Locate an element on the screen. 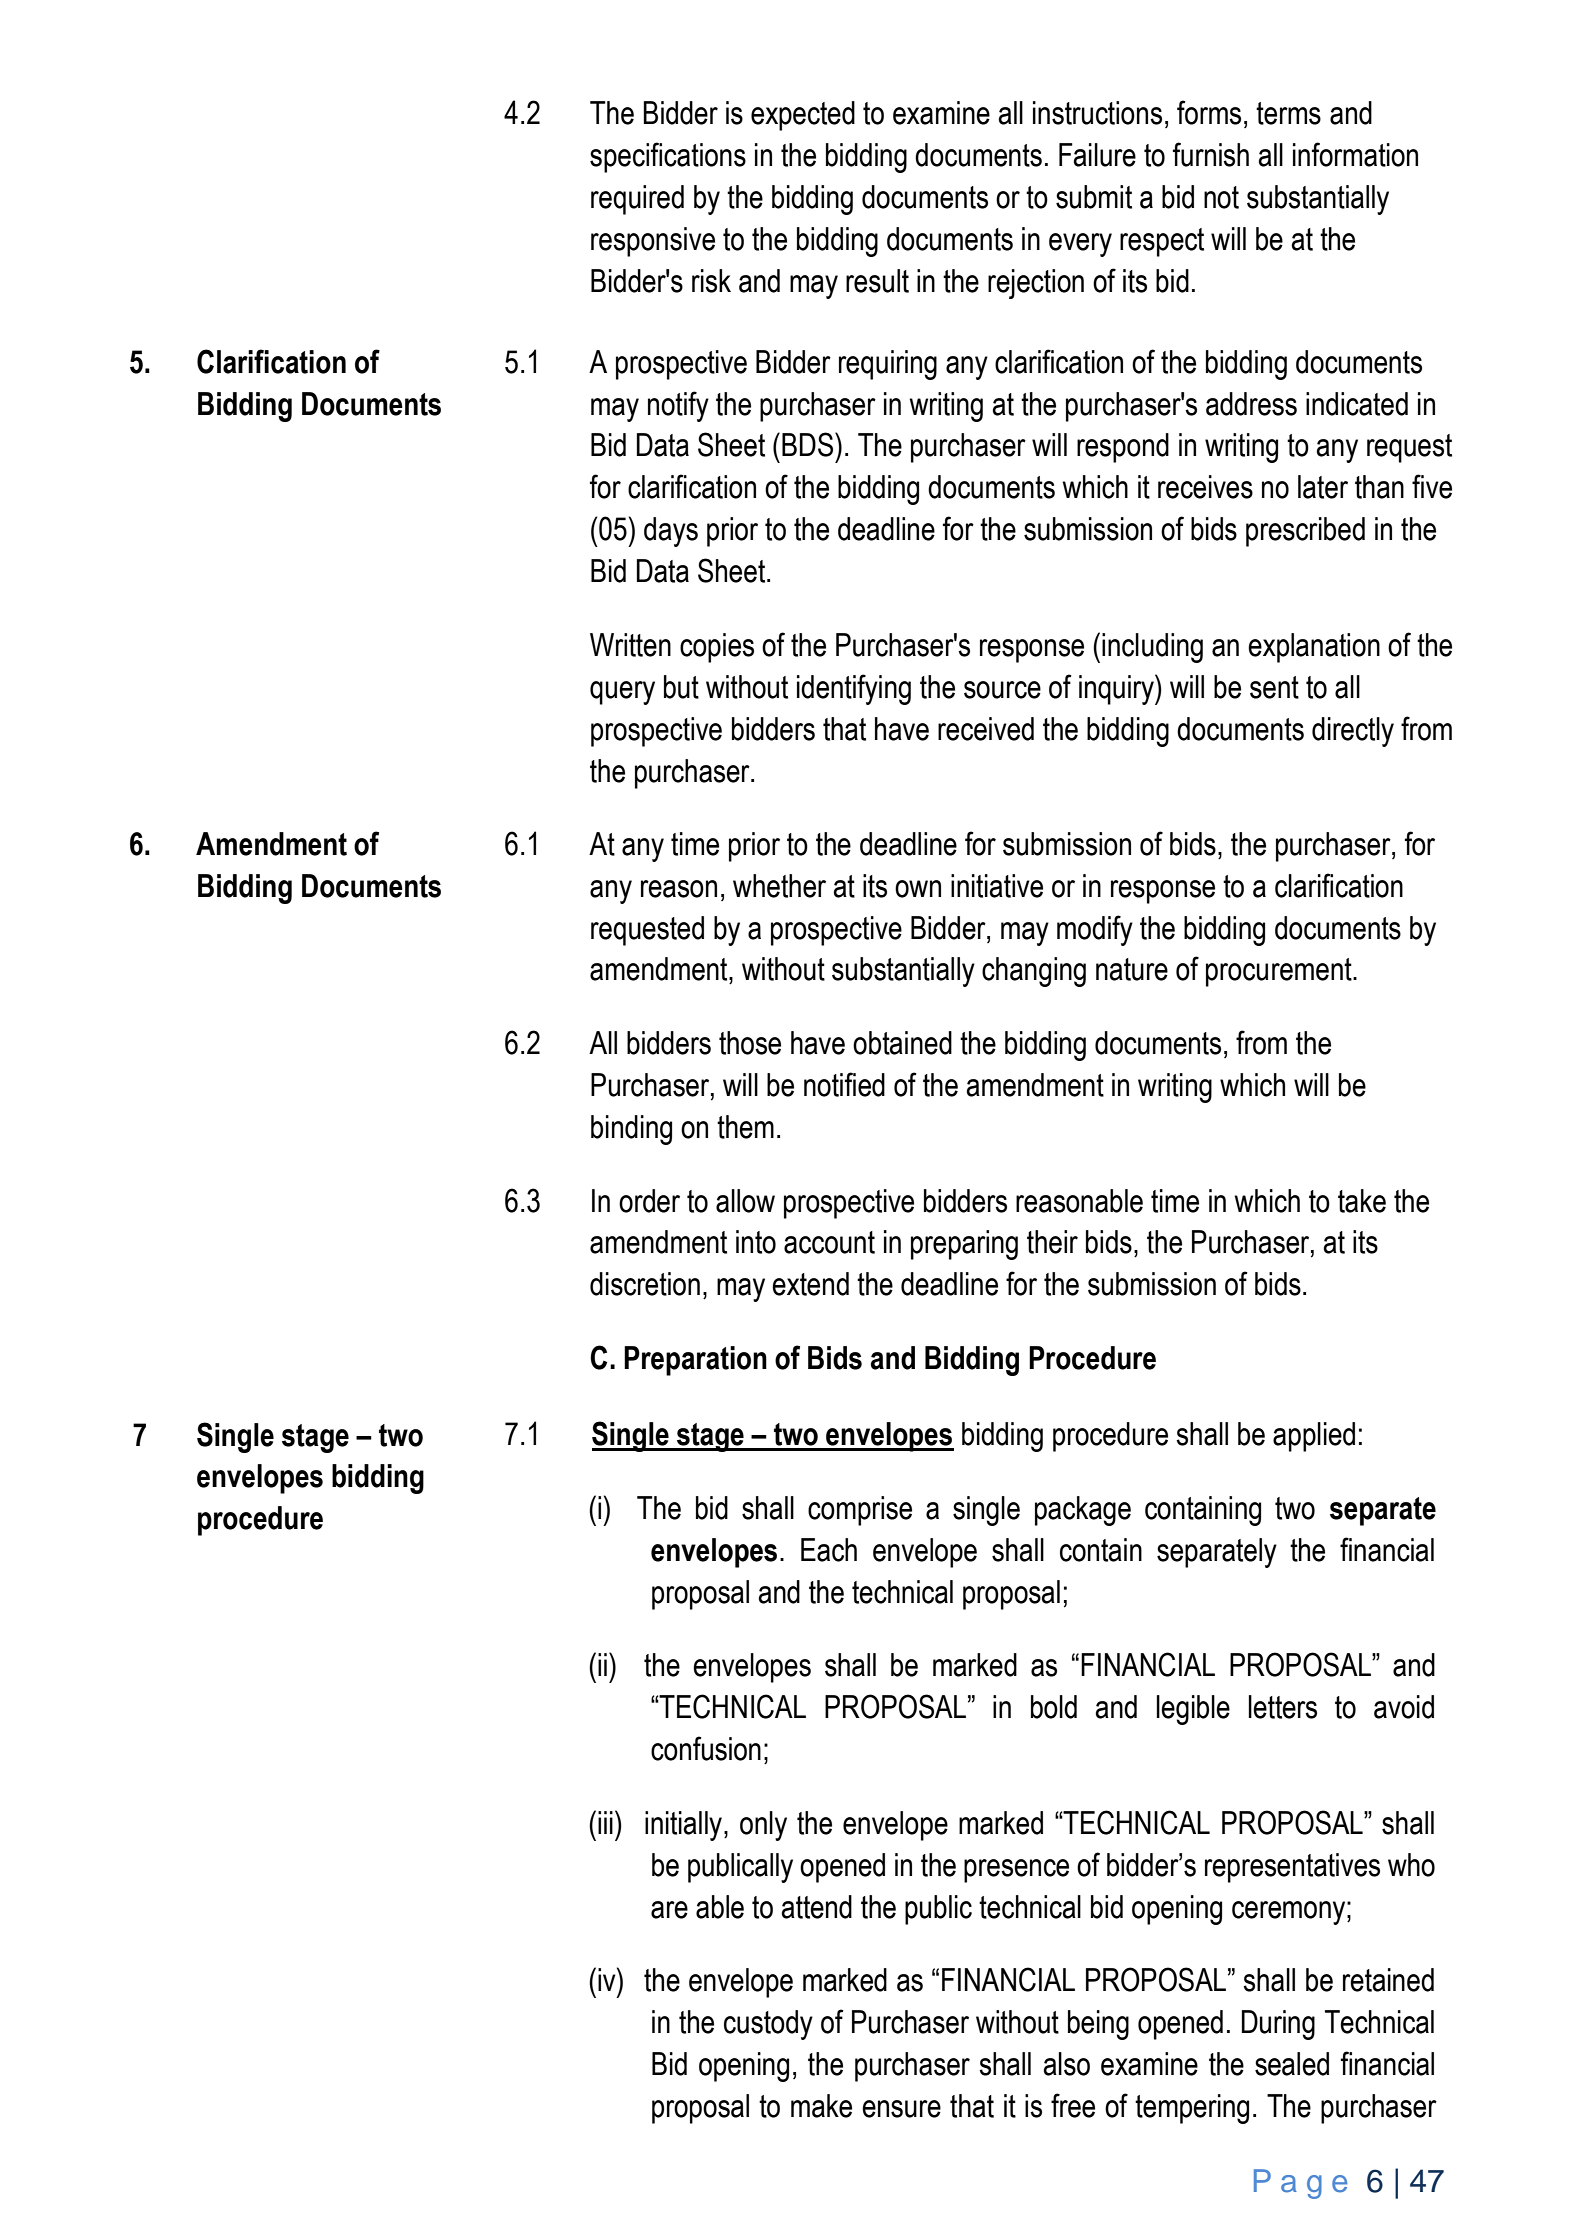  specifications is located at coordinates (668, 157).
